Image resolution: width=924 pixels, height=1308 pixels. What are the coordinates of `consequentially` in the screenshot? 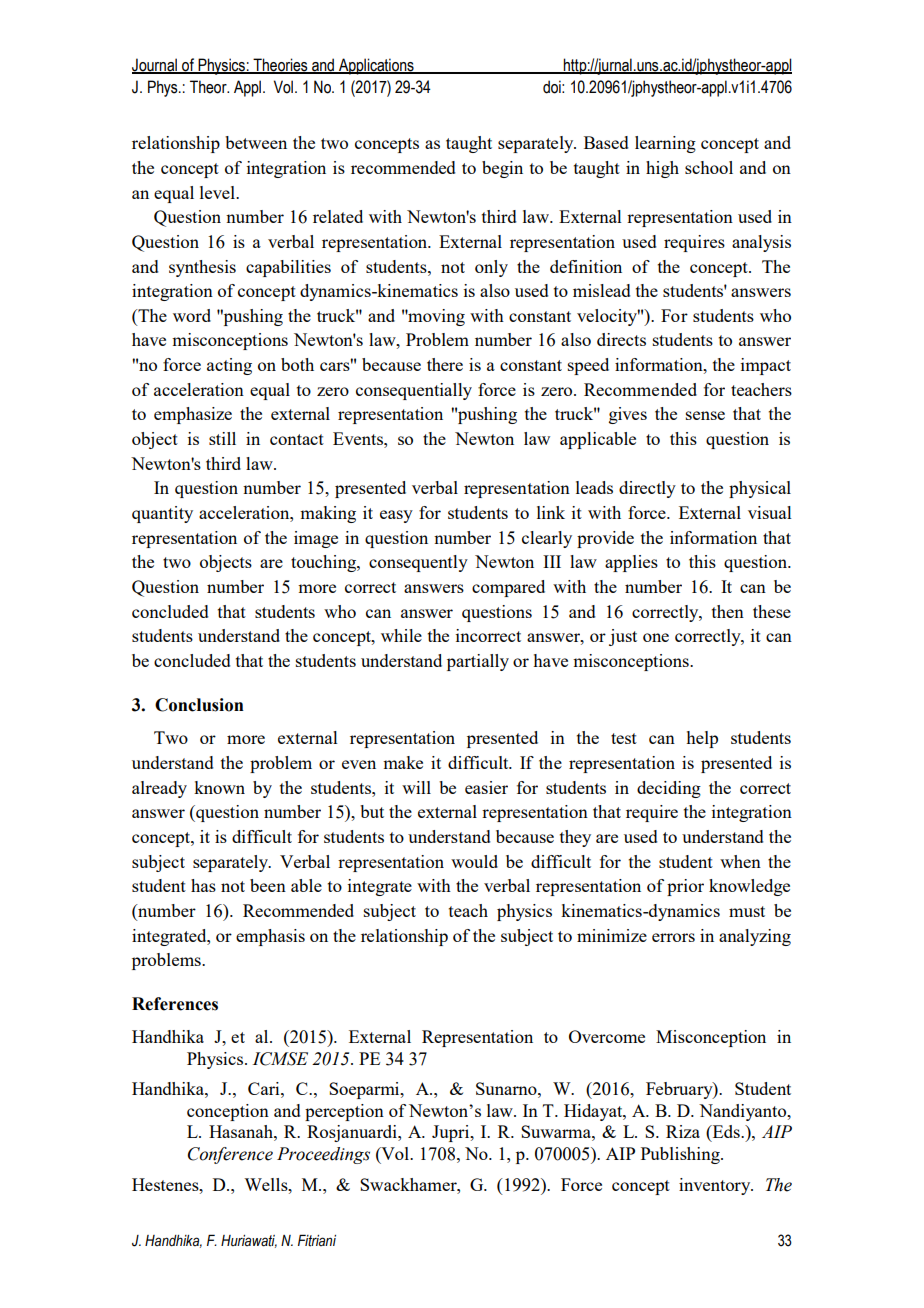 It's located at (414, 391).
